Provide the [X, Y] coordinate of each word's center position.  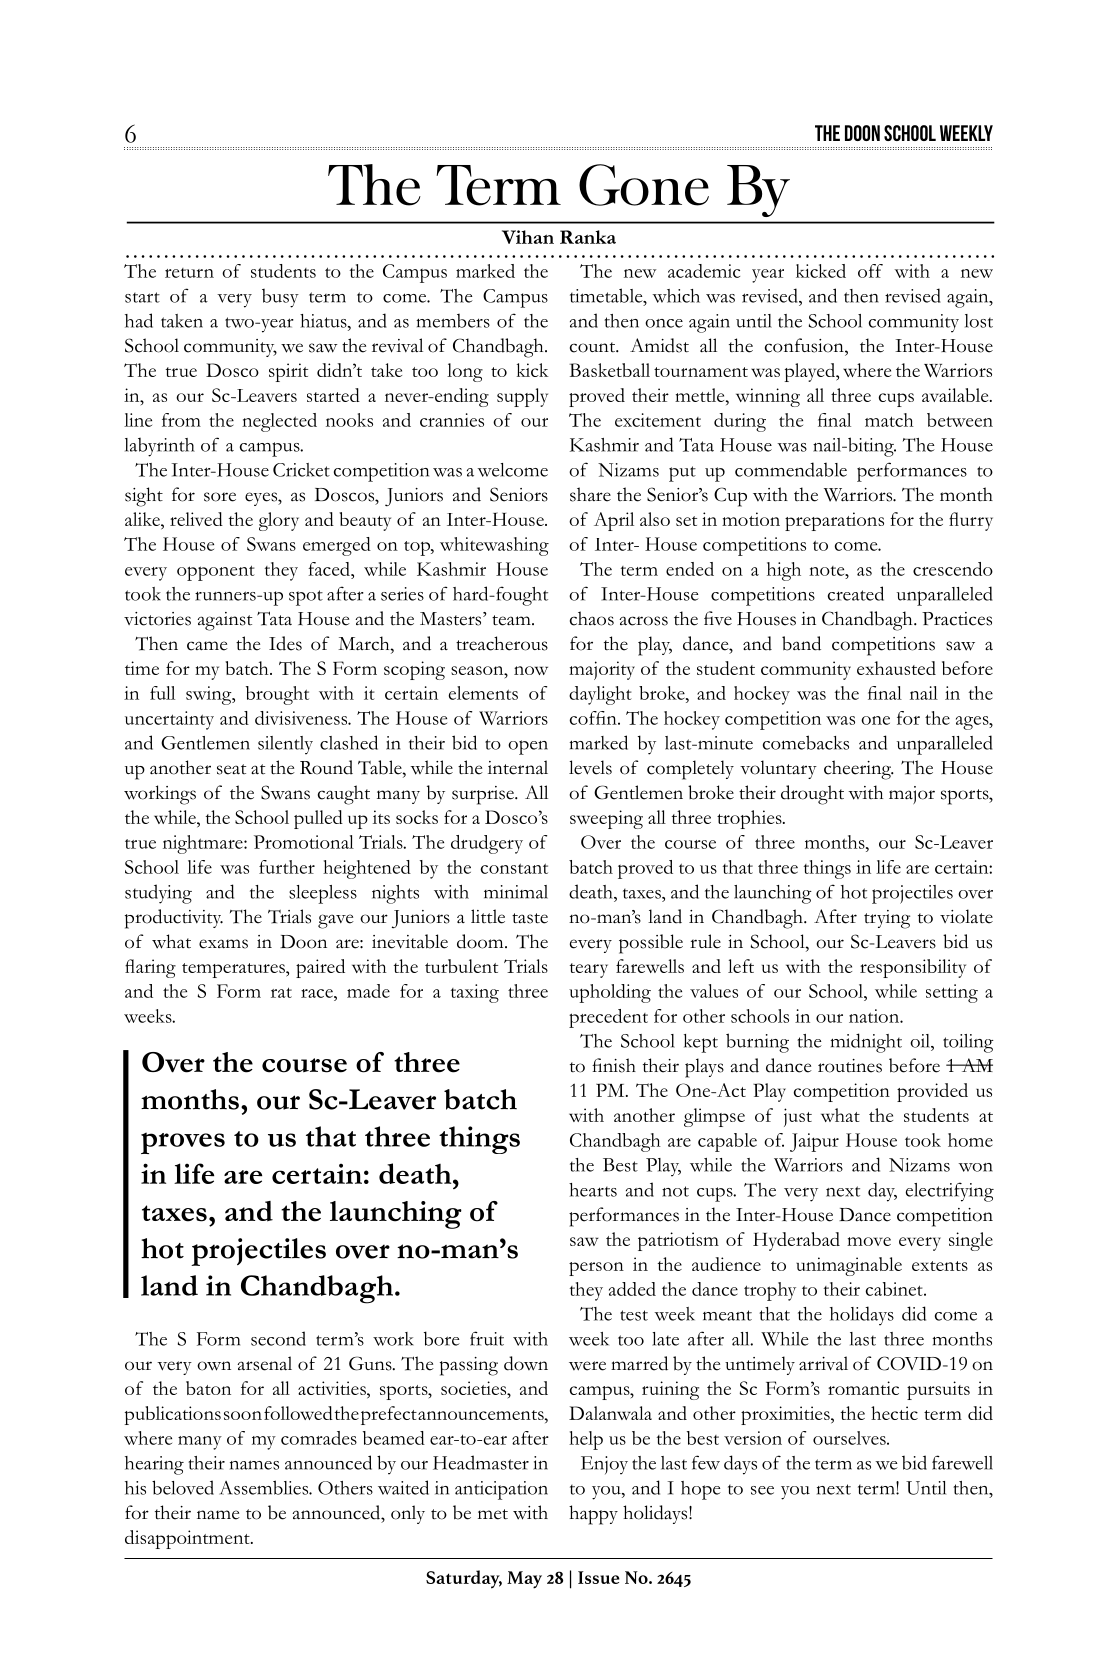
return [189, 273]
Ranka [588, 237]
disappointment [188, 1539]
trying [887, 919]
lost [979, 321]
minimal [516, 892]
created [856, 593]
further [287, 867]
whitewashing [494, 546]
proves [183, 1143]
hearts [593, 1190]
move [869, 1241]
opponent [216, 573]
